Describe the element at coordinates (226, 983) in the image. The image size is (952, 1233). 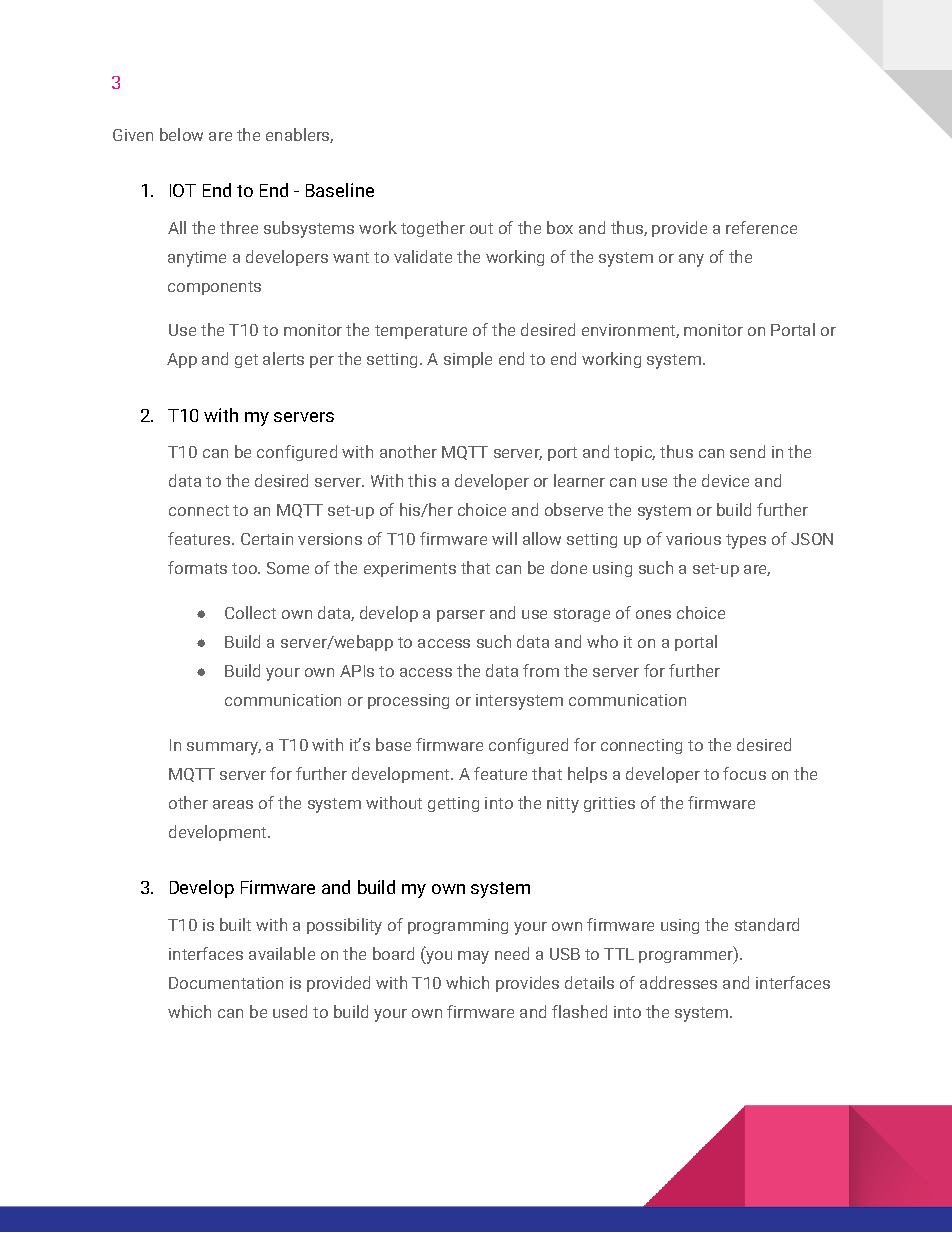
I see `Documentation` at that location.
